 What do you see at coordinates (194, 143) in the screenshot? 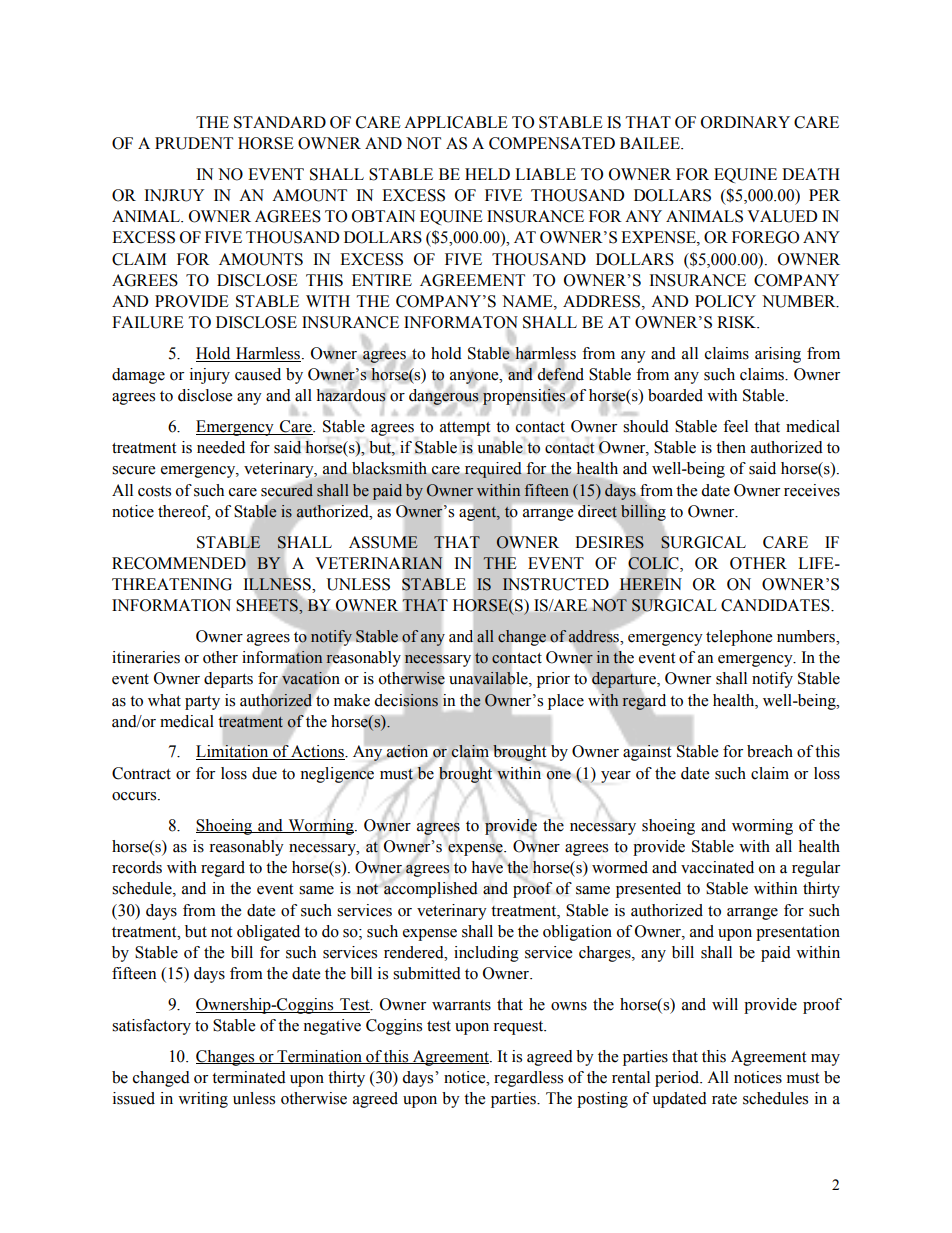
I see `PRUDENT` at bounding box center [194, 143].
